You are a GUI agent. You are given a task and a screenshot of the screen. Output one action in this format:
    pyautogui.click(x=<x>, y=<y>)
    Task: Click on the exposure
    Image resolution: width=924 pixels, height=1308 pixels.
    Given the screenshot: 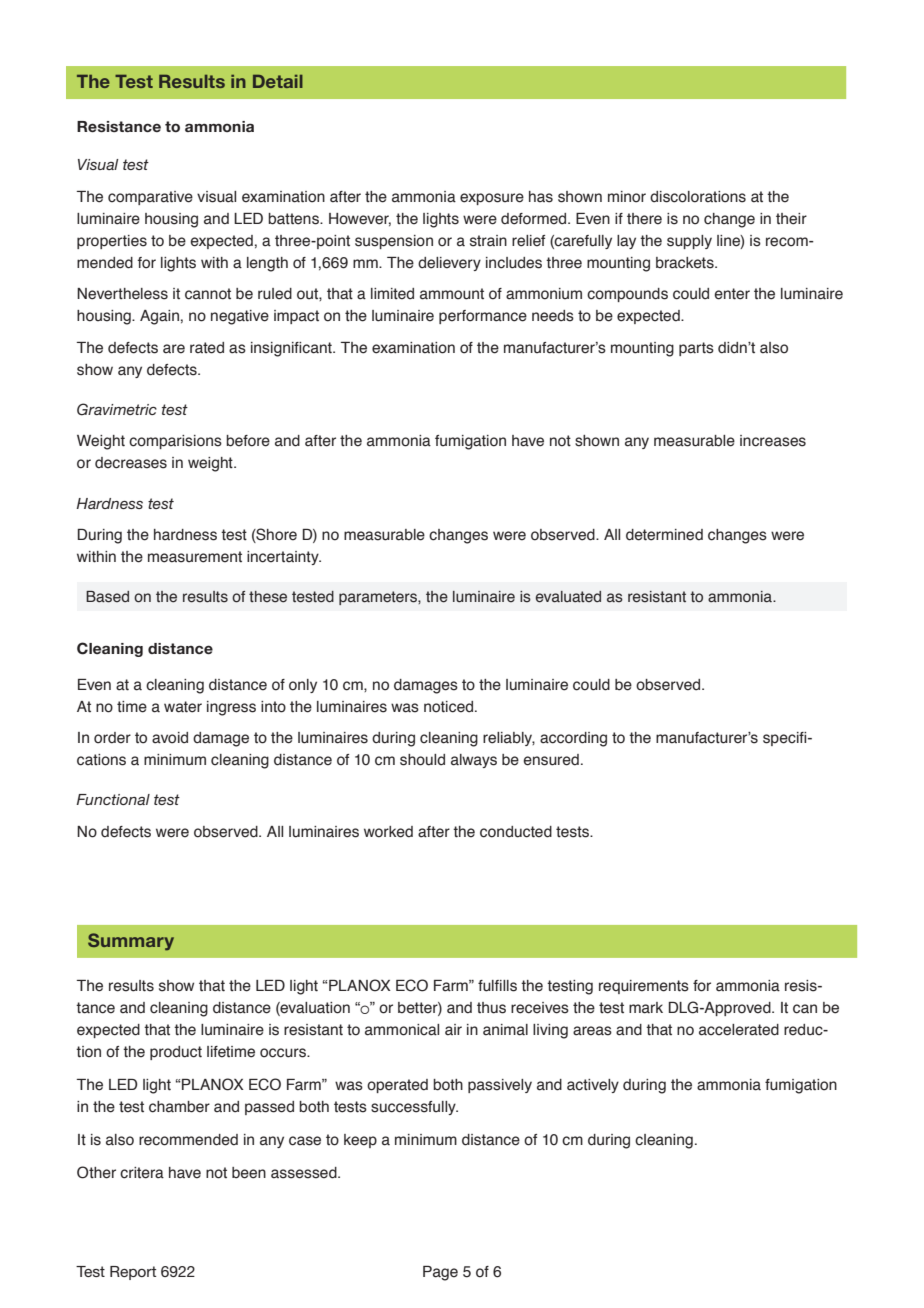 What is the action you would take?
    pyautogui.click(x=492, y=199)
